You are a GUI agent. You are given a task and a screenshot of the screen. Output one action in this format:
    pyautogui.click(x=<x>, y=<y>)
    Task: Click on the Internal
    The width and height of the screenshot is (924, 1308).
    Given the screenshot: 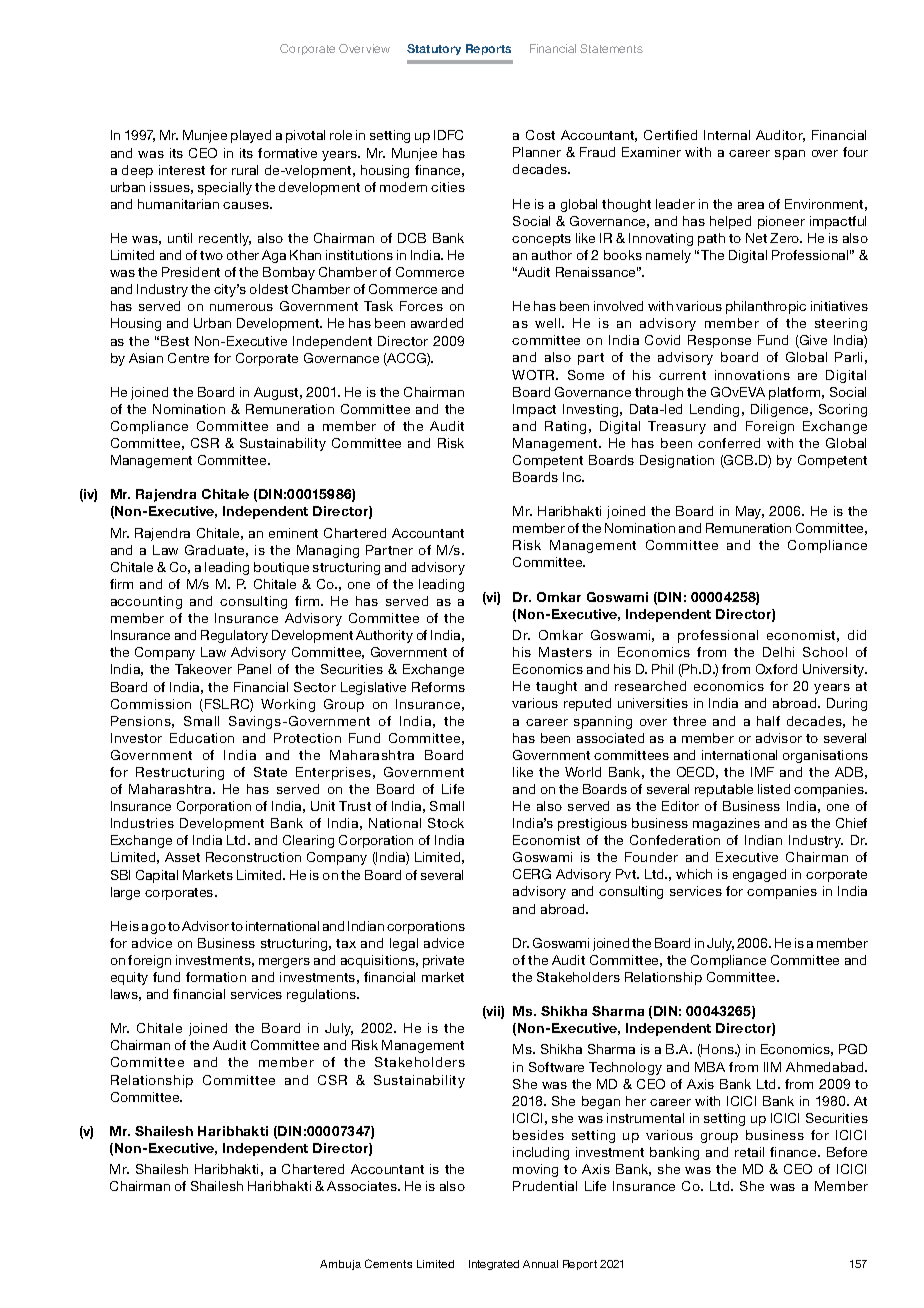 What is the action you would take?
    pyautogui.click(x=727, y=135)
